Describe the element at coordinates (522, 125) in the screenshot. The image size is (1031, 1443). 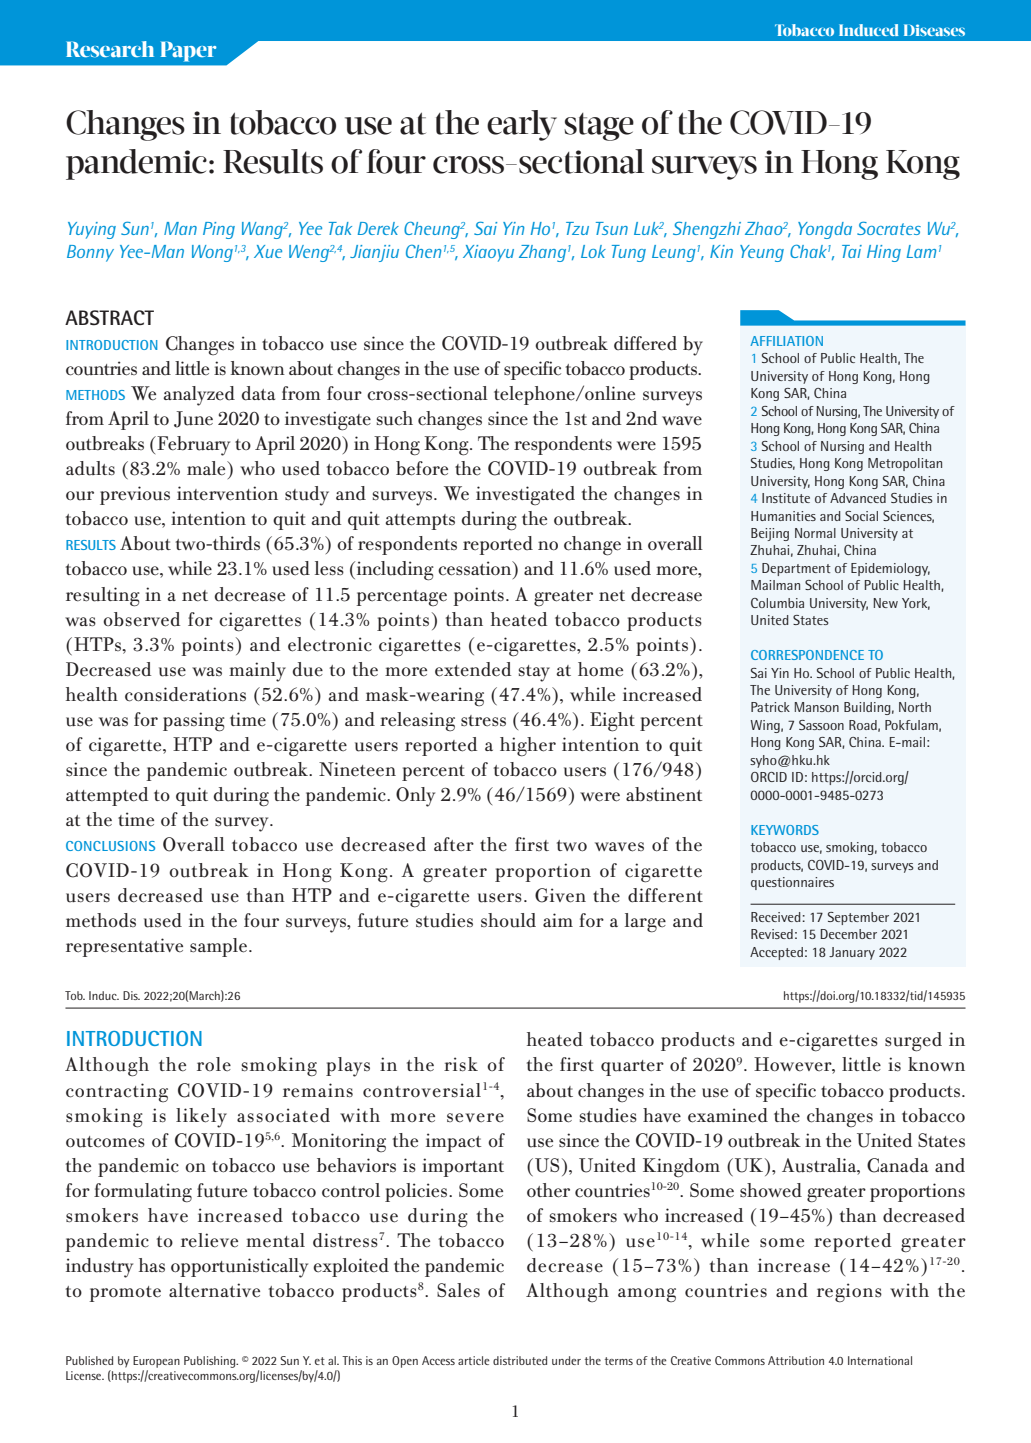
I see `early` at that location.
